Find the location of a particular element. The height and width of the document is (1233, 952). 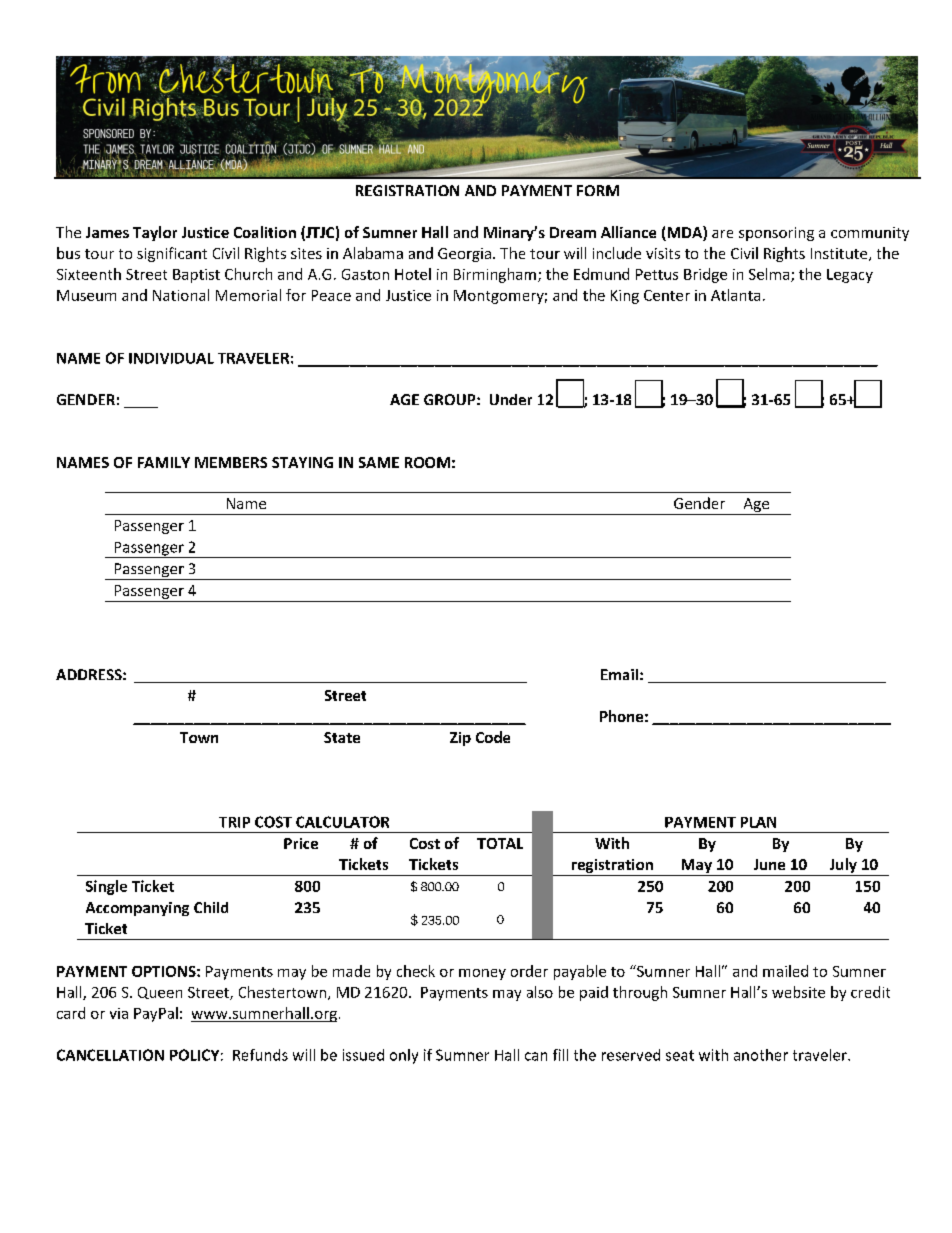

via is located at coordinates (119, 1013).
